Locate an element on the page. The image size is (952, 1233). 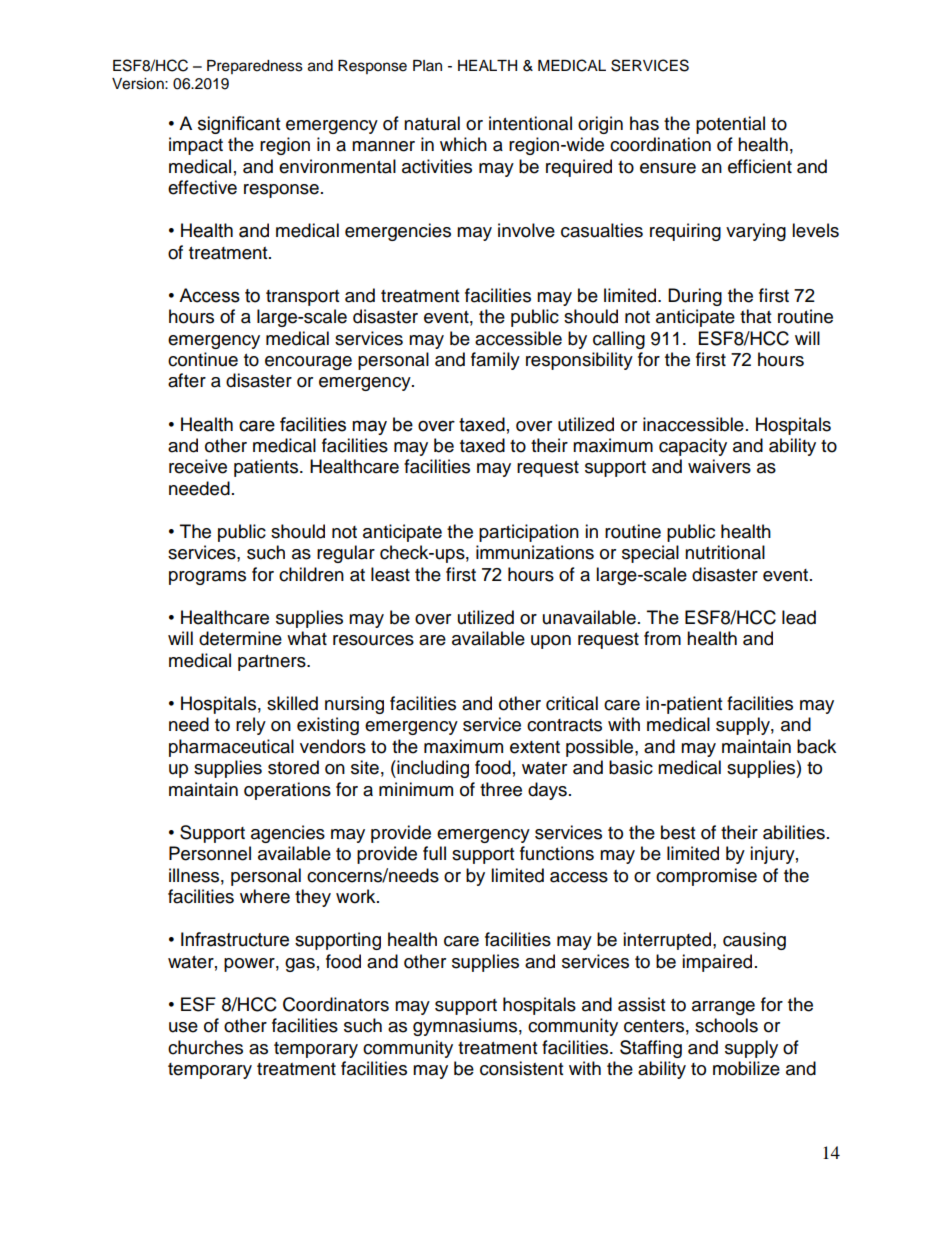
nutritional is located at coordinates (725, 552).
